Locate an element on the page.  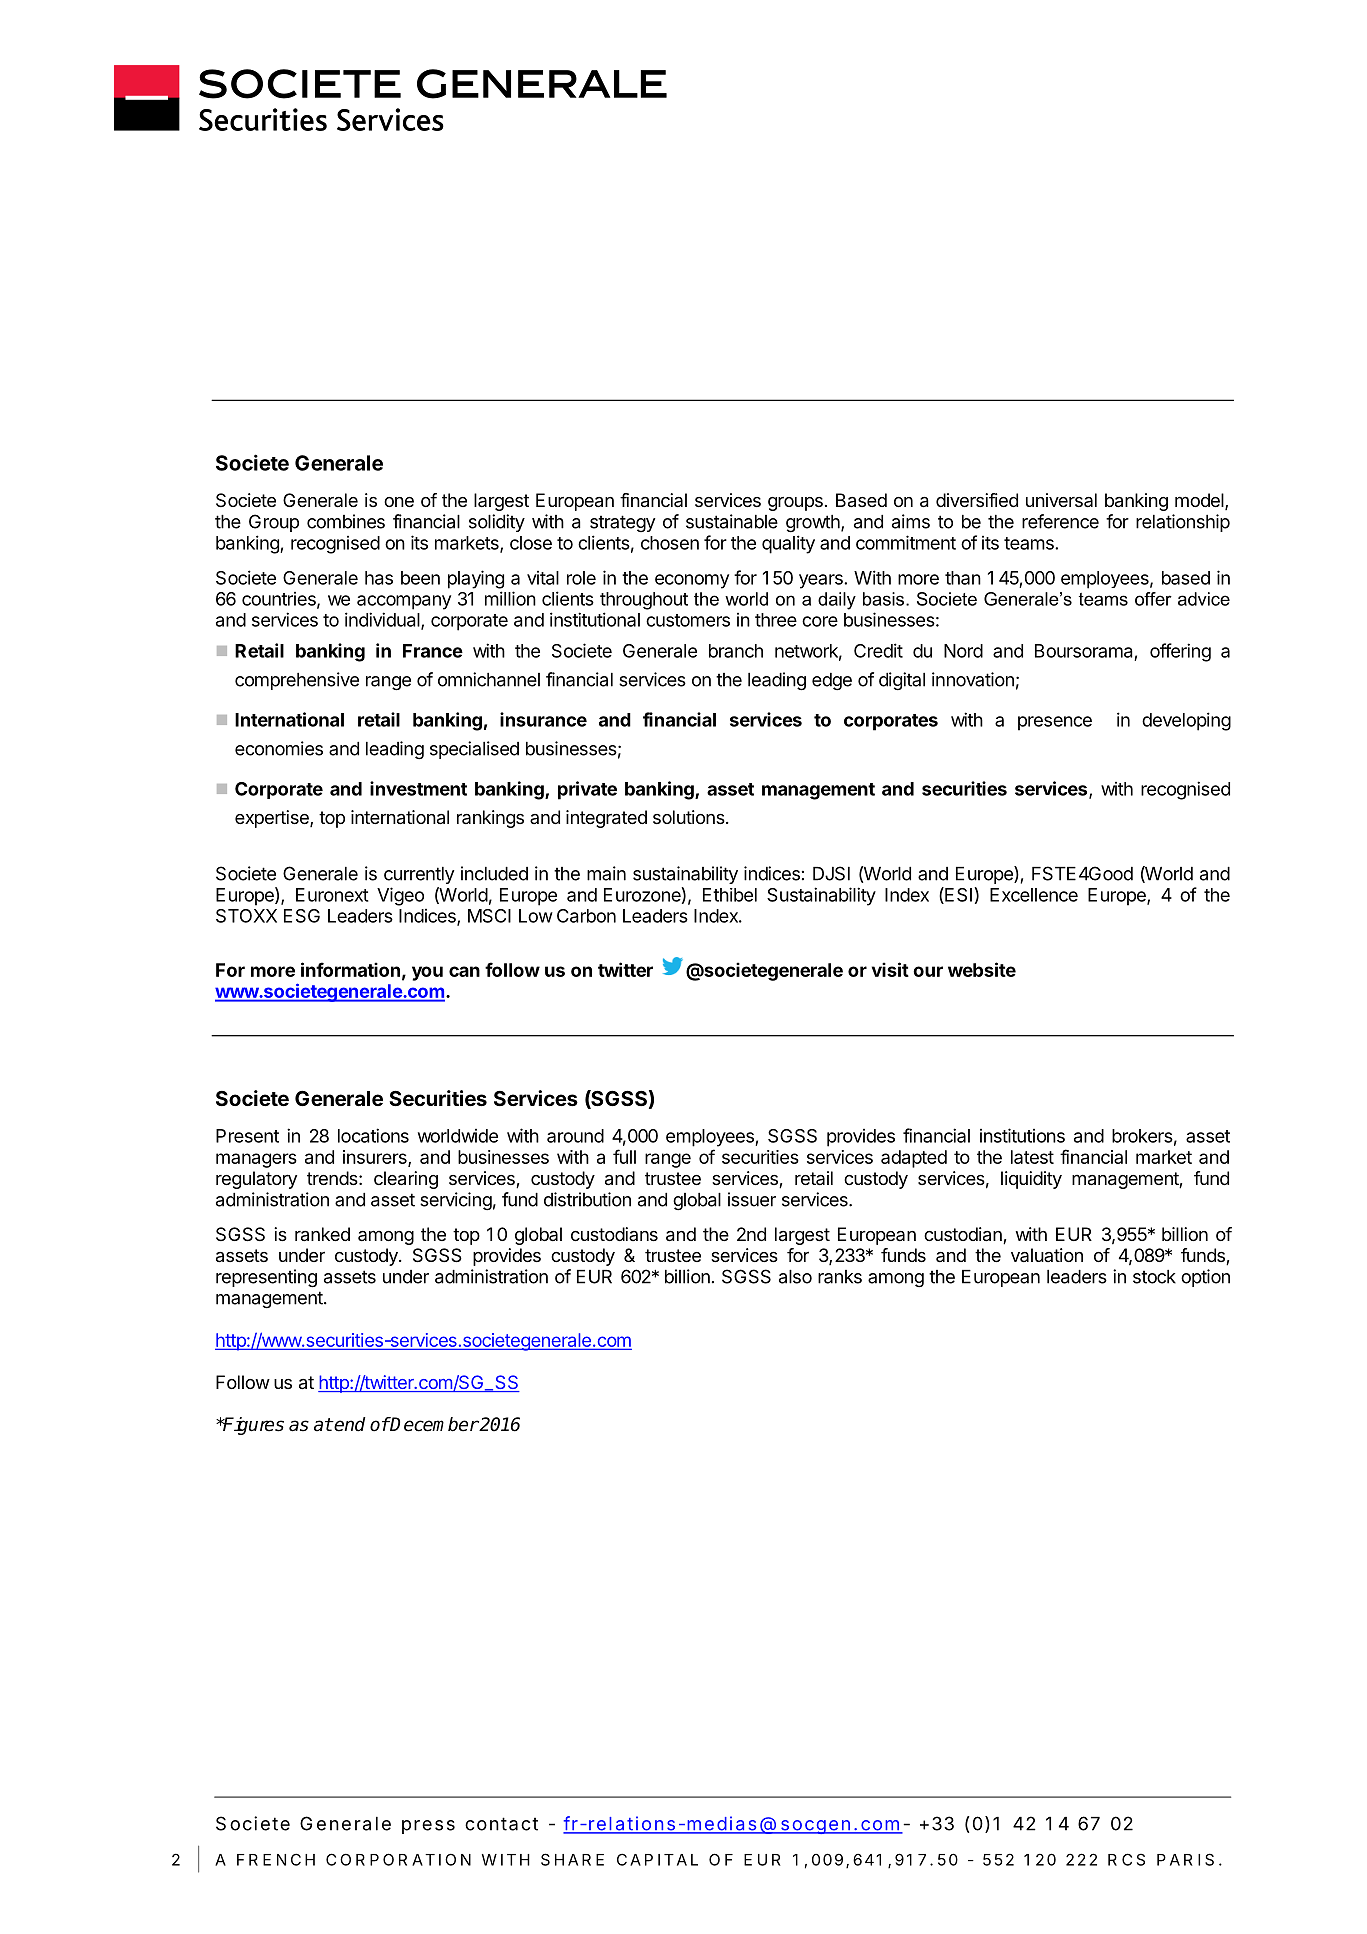
stock is located at coordinates (1154, 1277).
